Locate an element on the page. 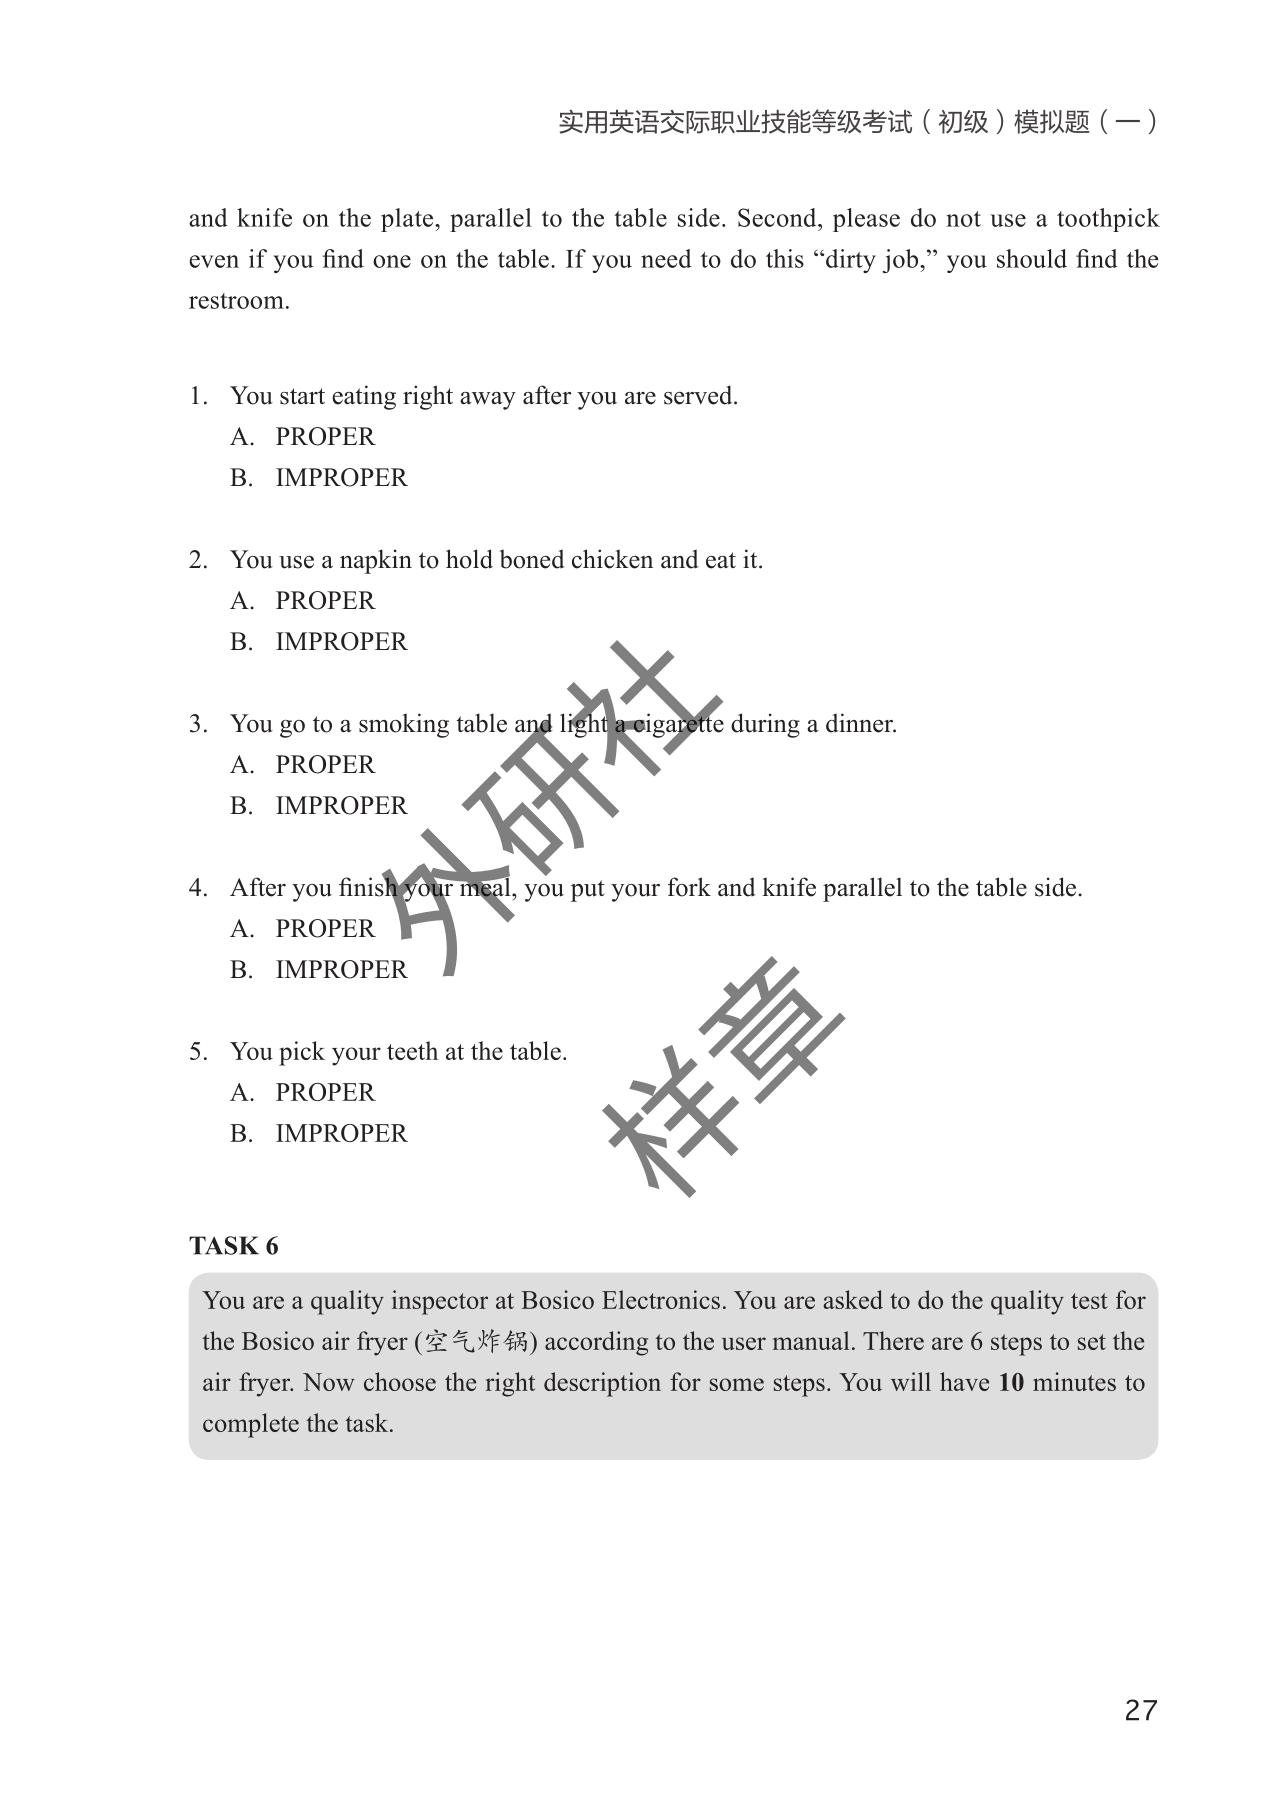  dinner is located at coordinates (861, 723).
